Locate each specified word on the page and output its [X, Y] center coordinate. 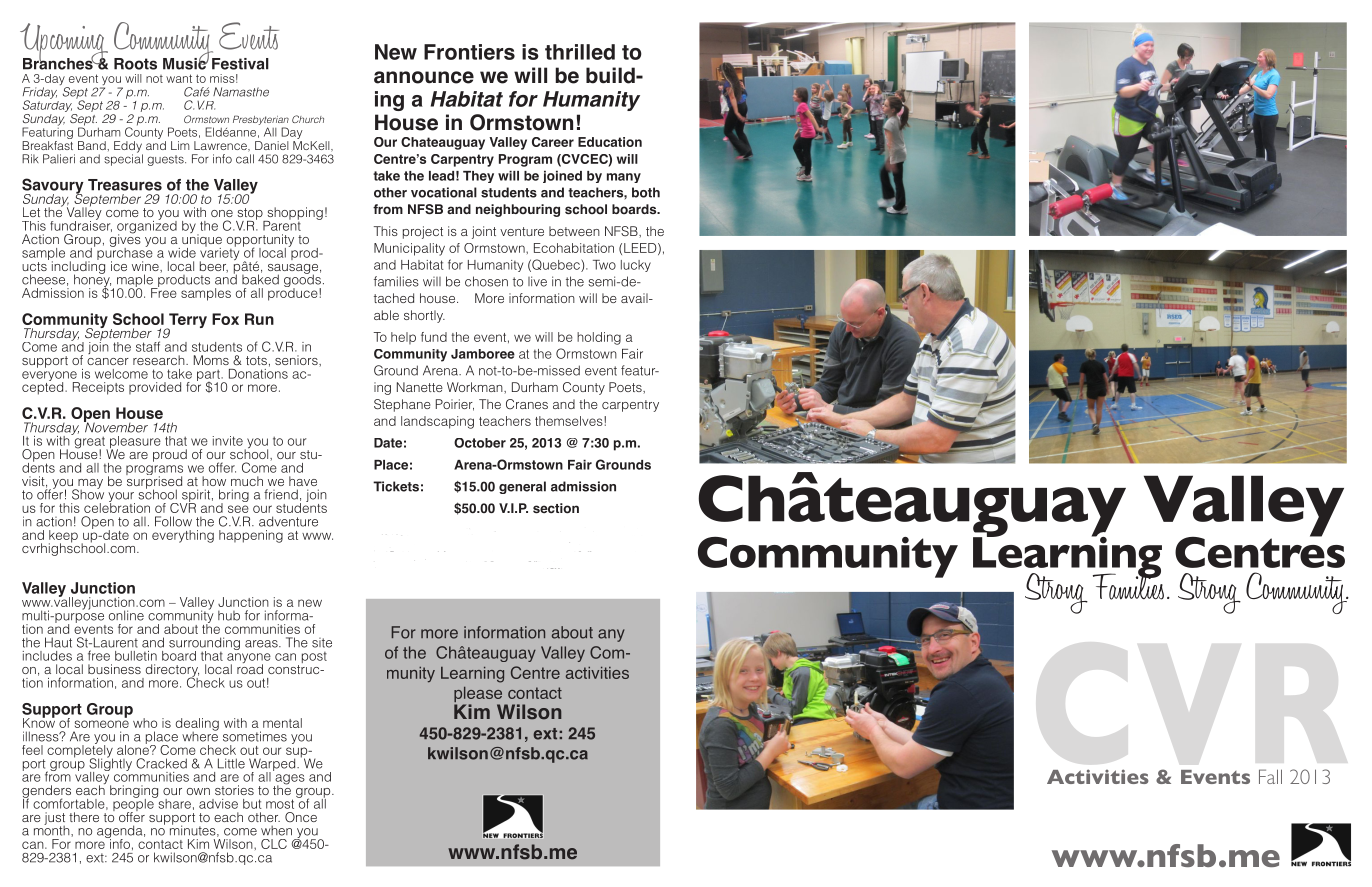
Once [301, 817]
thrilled [580, 52]
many [624, 178]
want [179, 78]
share [173, 802]
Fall [1270, 776]
